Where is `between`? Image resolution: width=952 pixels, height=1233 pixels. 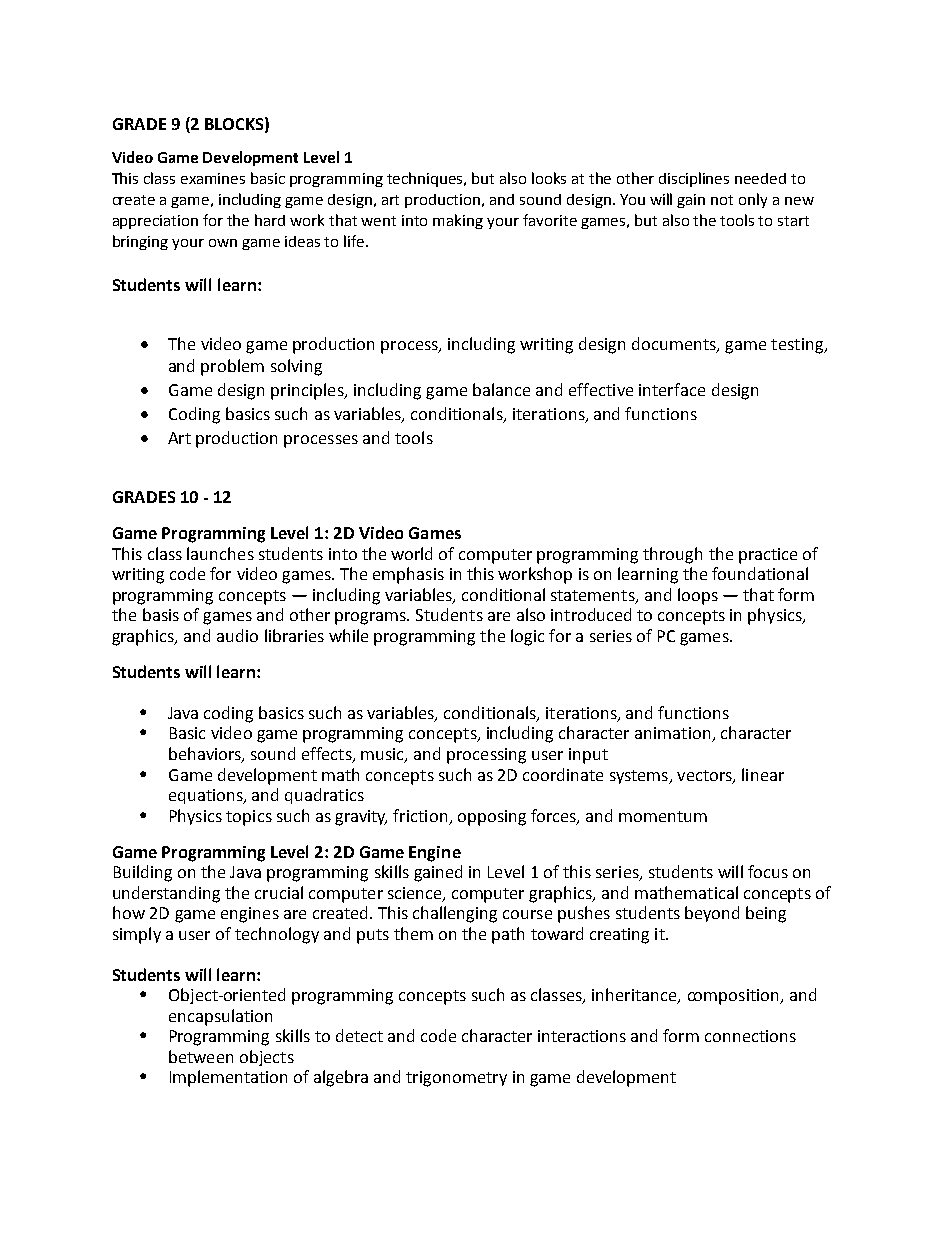
between is located at coordinates (201, 1056).
